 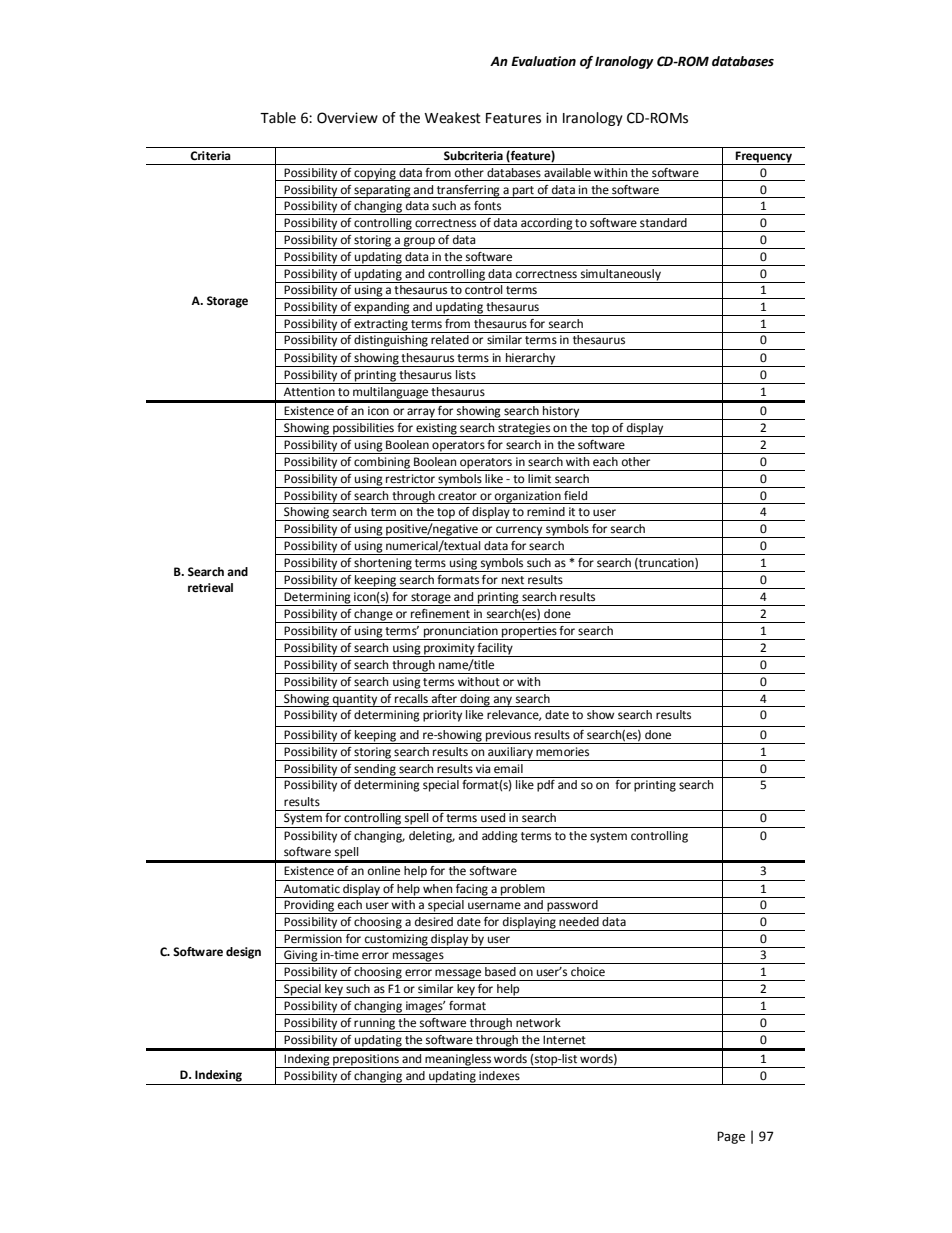 I want to click on possibilities, so click(x=363, y=430).
